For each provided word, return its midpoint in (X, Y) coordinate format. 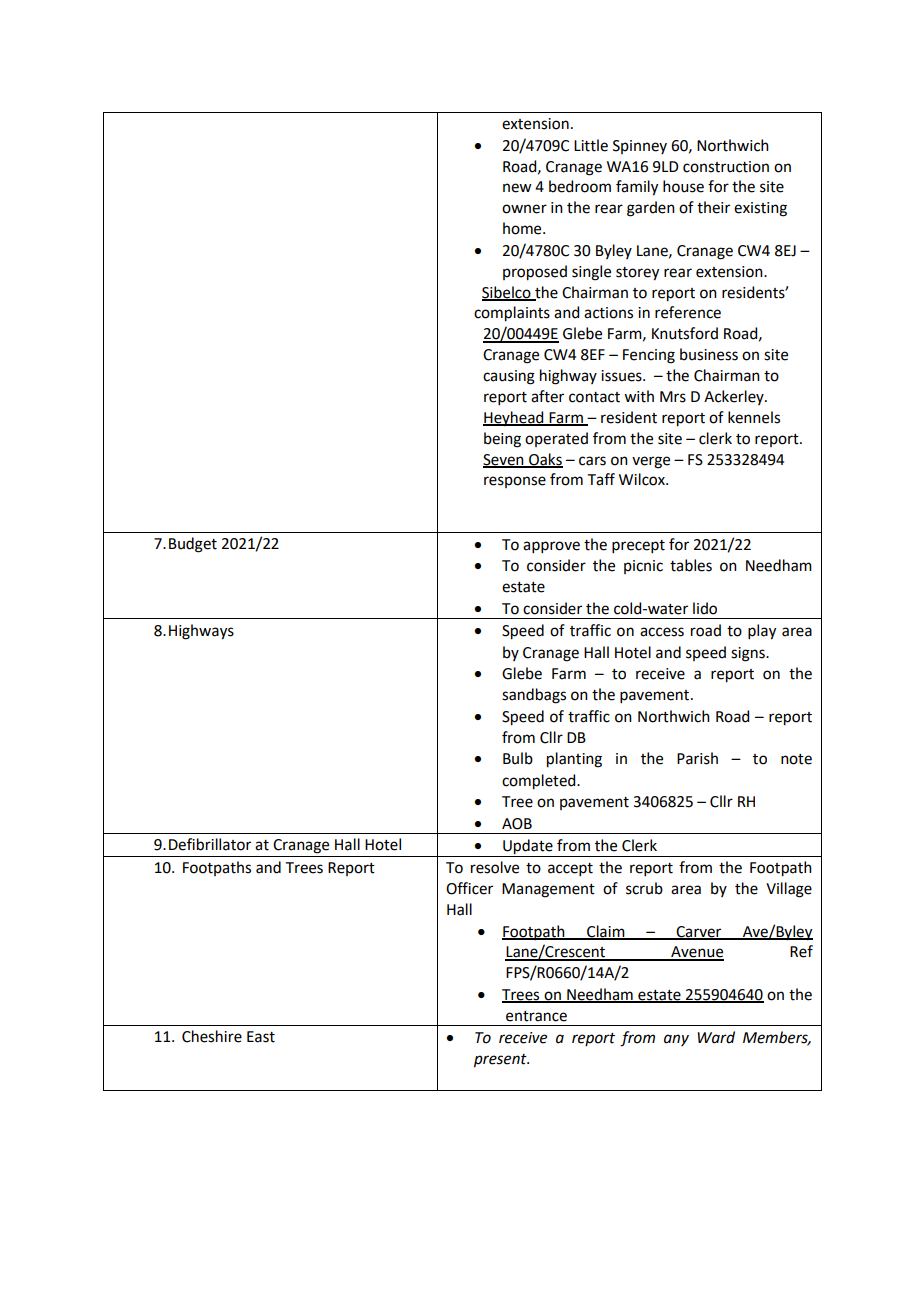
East (261, 1037)
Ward (716, 1037)
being (502, 440)
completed (540, 782)
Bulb (518, 758)
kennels (754, 417)
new (517, 188)
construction (726, 167)
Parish (697, 758)
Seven (504, 460)
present (501, 1061)
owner (524, 209)
